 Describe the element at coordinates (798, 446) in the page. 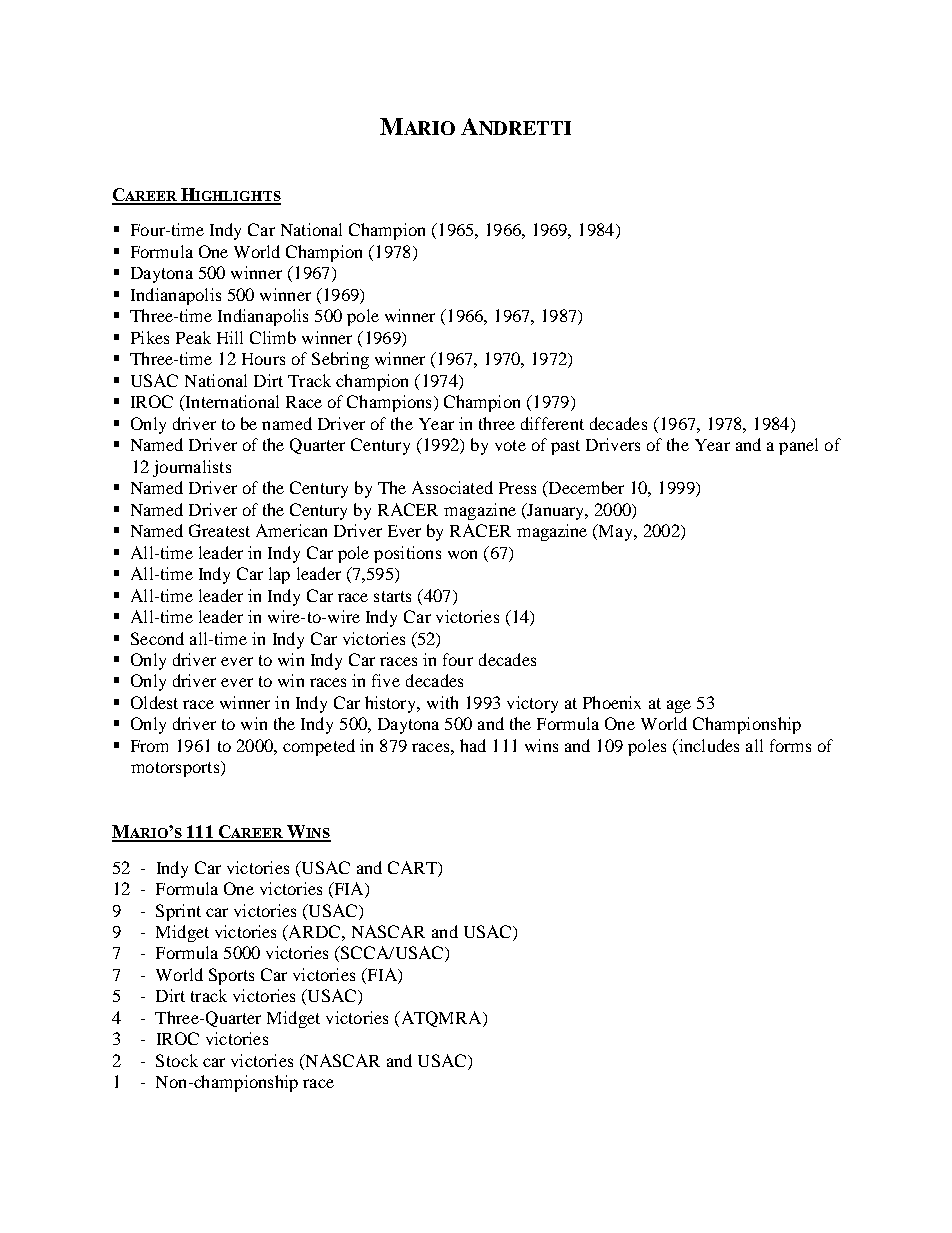

I see `panel` at that location.
